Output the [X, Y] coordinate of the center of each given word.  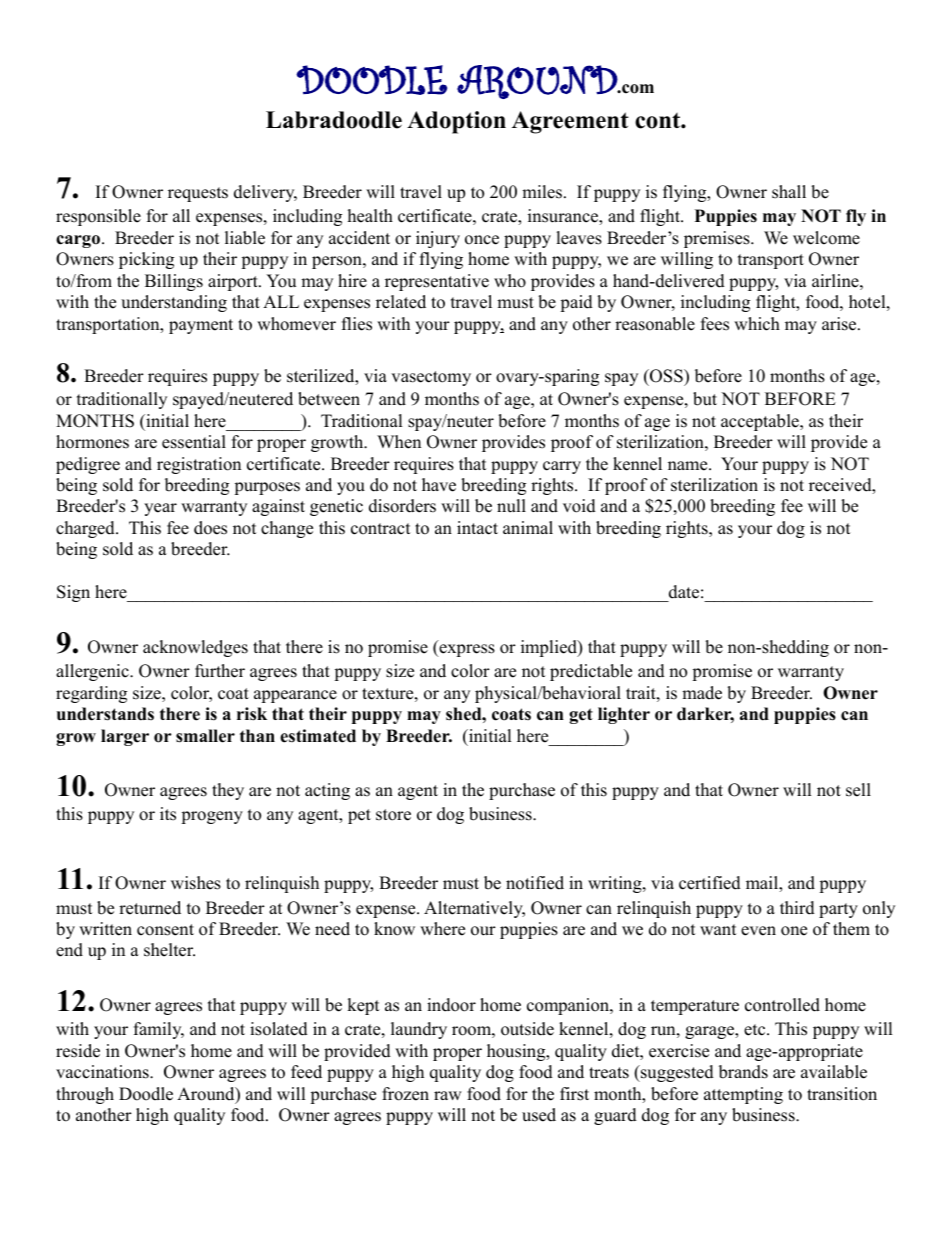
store [393, 815]
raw [448, 1095]
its [168, 814]
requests [198, 194]
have [439, 485]
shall [789, 192]
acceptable [761, 422]
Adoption [456, 122]
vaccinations [103, 1072]
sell [858, 790]
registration [199, 465]
